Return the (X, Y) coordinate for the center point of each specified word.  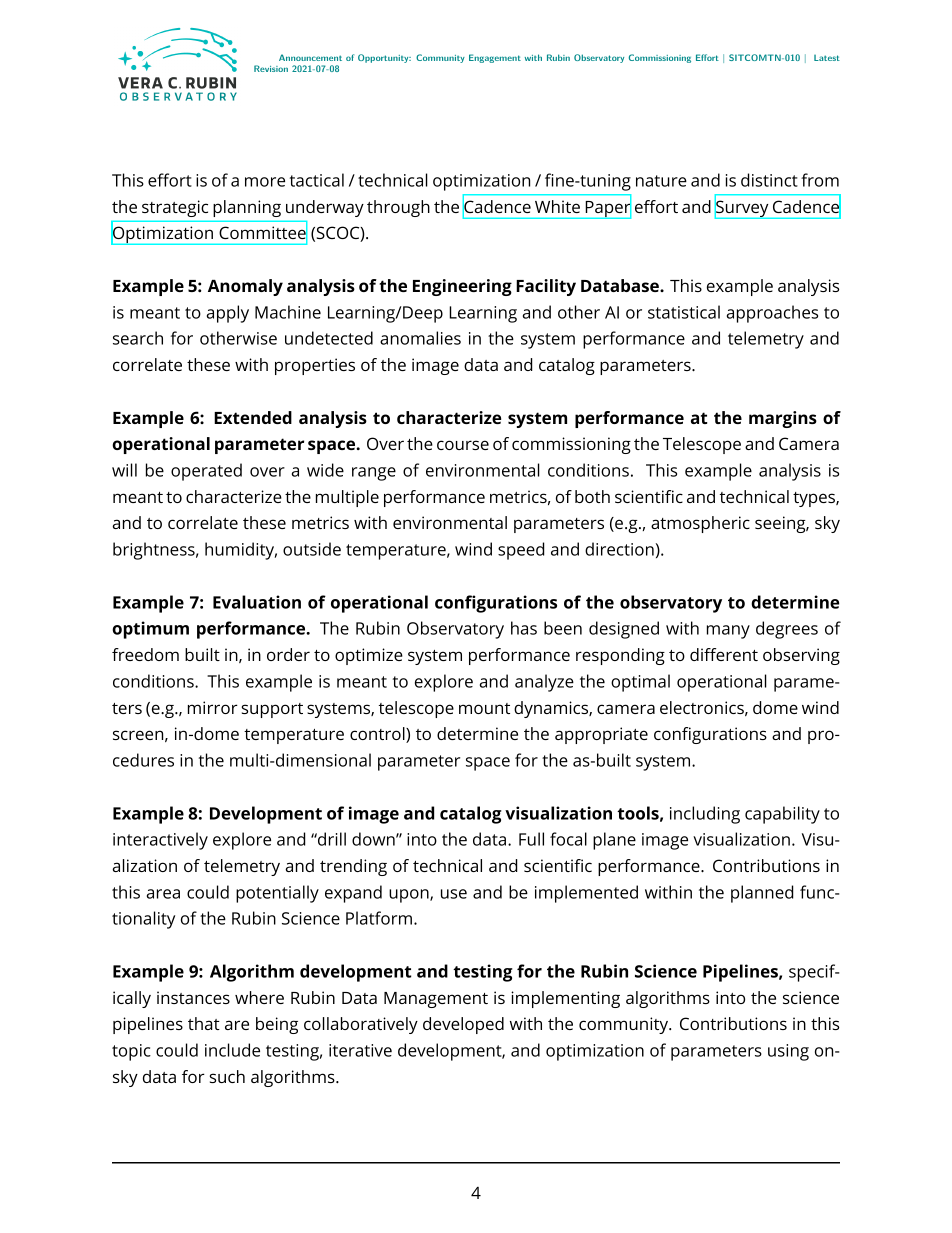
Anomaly (245, 287)
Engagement (495, 58)
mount (484, 708)
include (232, 1050)
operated (206, 472)
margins (783, 419)
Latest (827, 58)
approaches (772, 314)
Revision (271, 68)
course (463, 445)
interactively (160, 841)
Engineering (462, 287)
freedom (145, 654)
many (728, 632)
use (454, 894)
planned (762, 894)
